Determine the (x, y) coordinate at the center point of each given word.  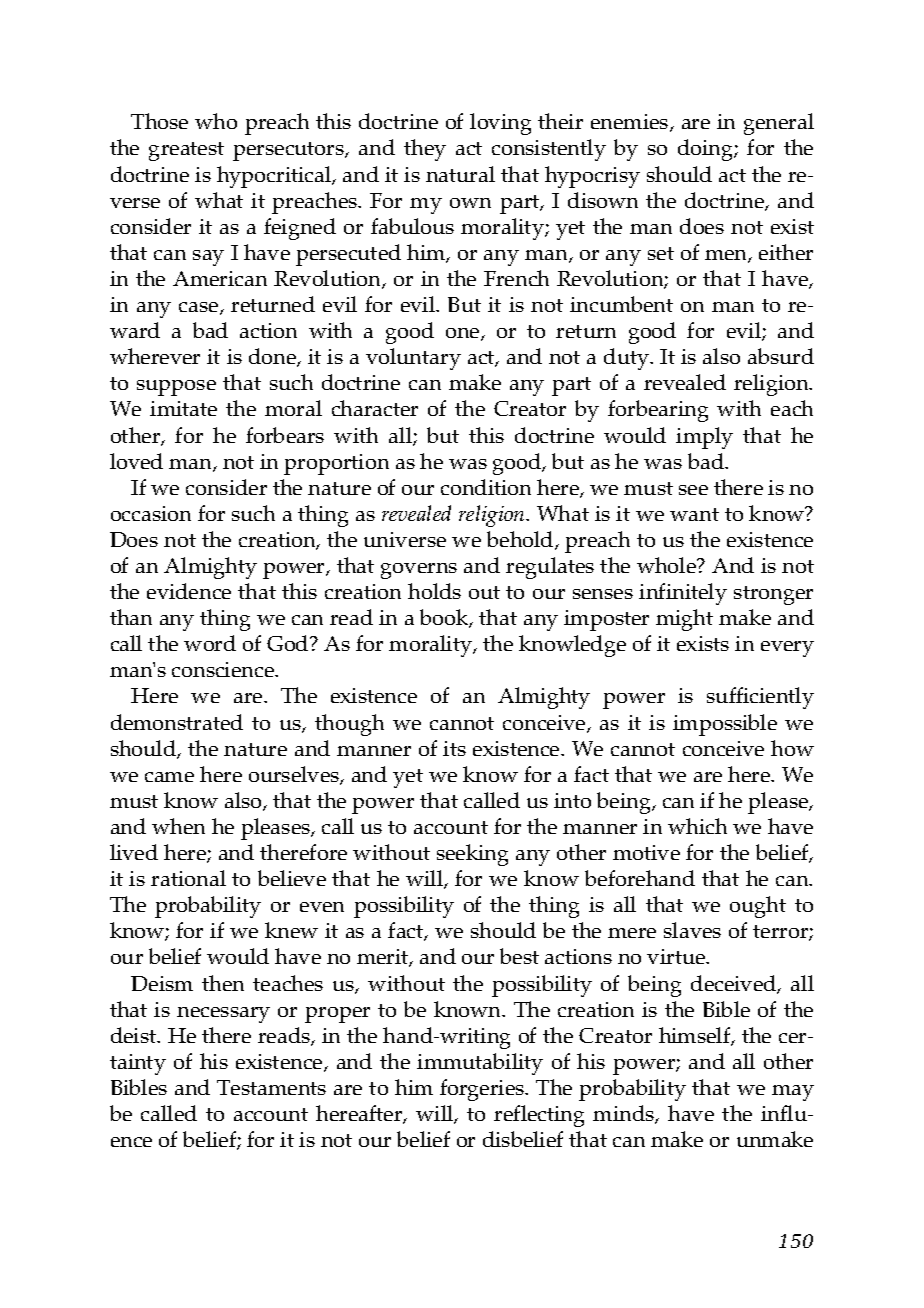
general (779, 124)
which (697, 826)
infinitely (683, 594)
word (210, 643)
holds (434, 591)
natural (460, 174)
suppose (176, 388)
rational (188, 878)
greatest (186, 151)
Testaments (271, 1087)
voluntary (413, 359)
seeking (472, 855)
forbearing (658, 411)
